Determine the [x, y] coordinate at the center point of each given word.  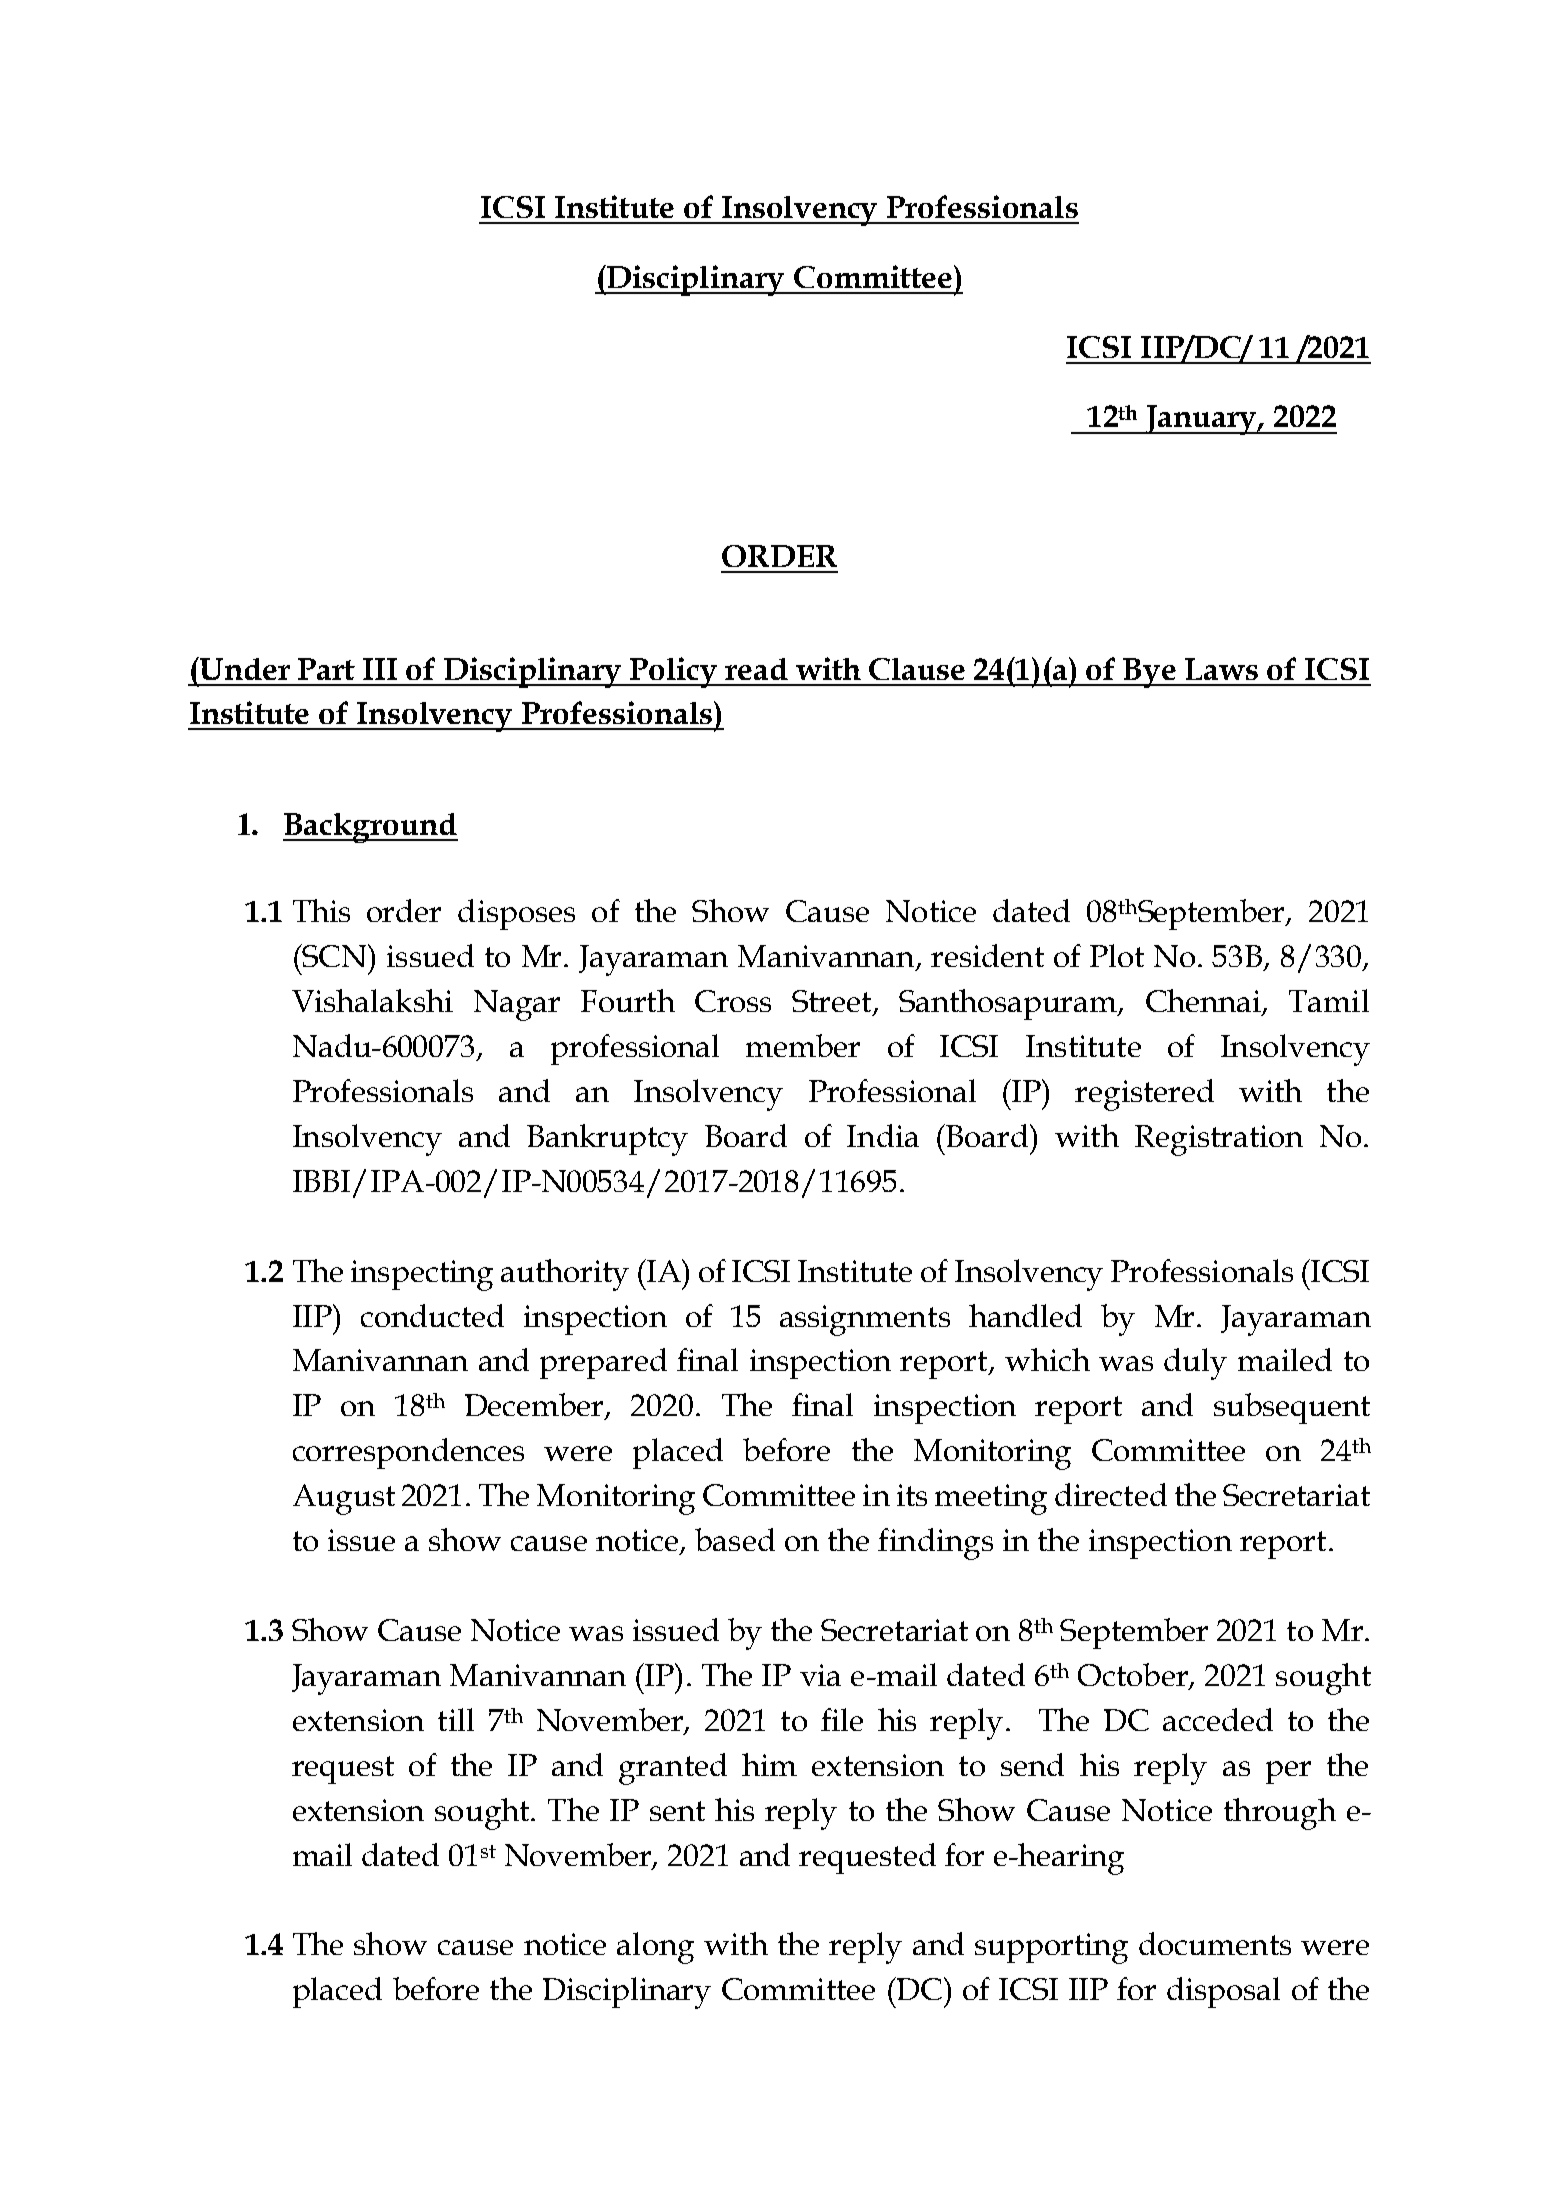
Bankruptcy [607, 1140]
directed [1111, 1494]
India [883, 1135]
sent [677, 1811]
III [380, 669]
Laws [1221, 669]
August [344, 1499]
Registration [1219, 1140]
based [735, 1539]
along [655, 1948]
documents [1215, 1943]
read [756, 669]
